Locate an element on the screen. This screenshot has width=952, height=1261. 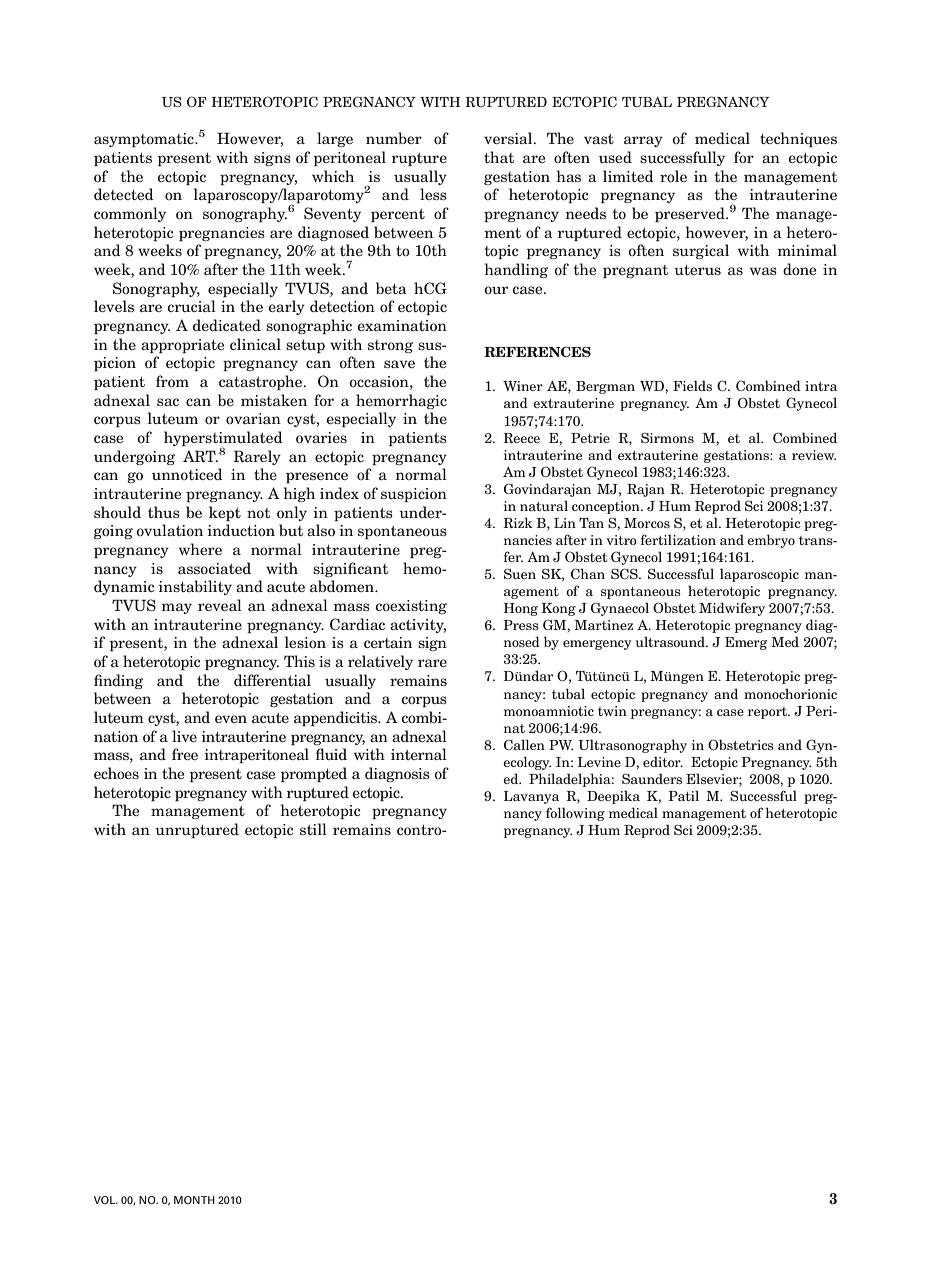
Lavanya is located at coordinates (531, 797).
